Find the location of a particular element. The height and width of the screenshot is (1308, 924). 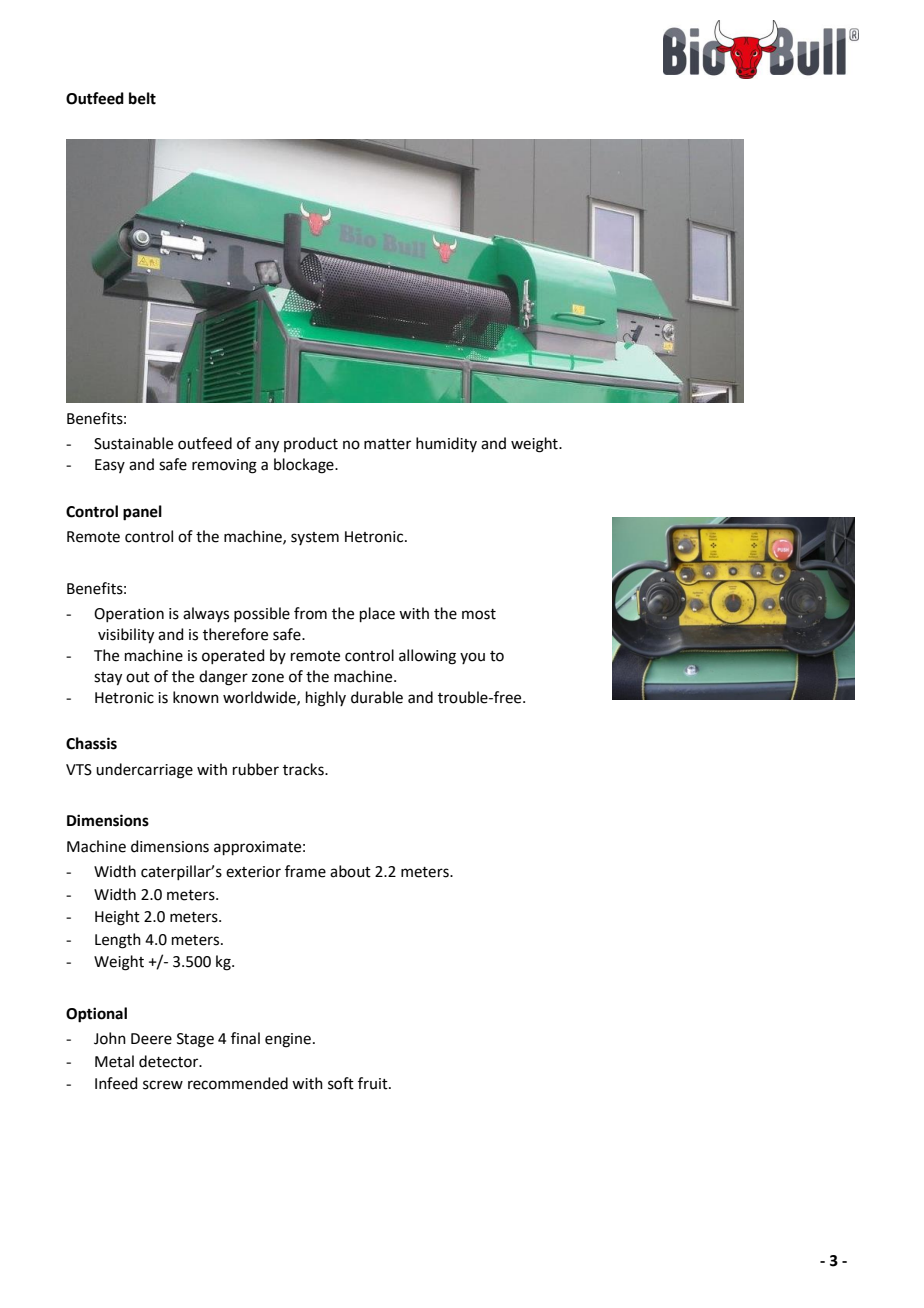

belt is located at coordinates (142, 98).
